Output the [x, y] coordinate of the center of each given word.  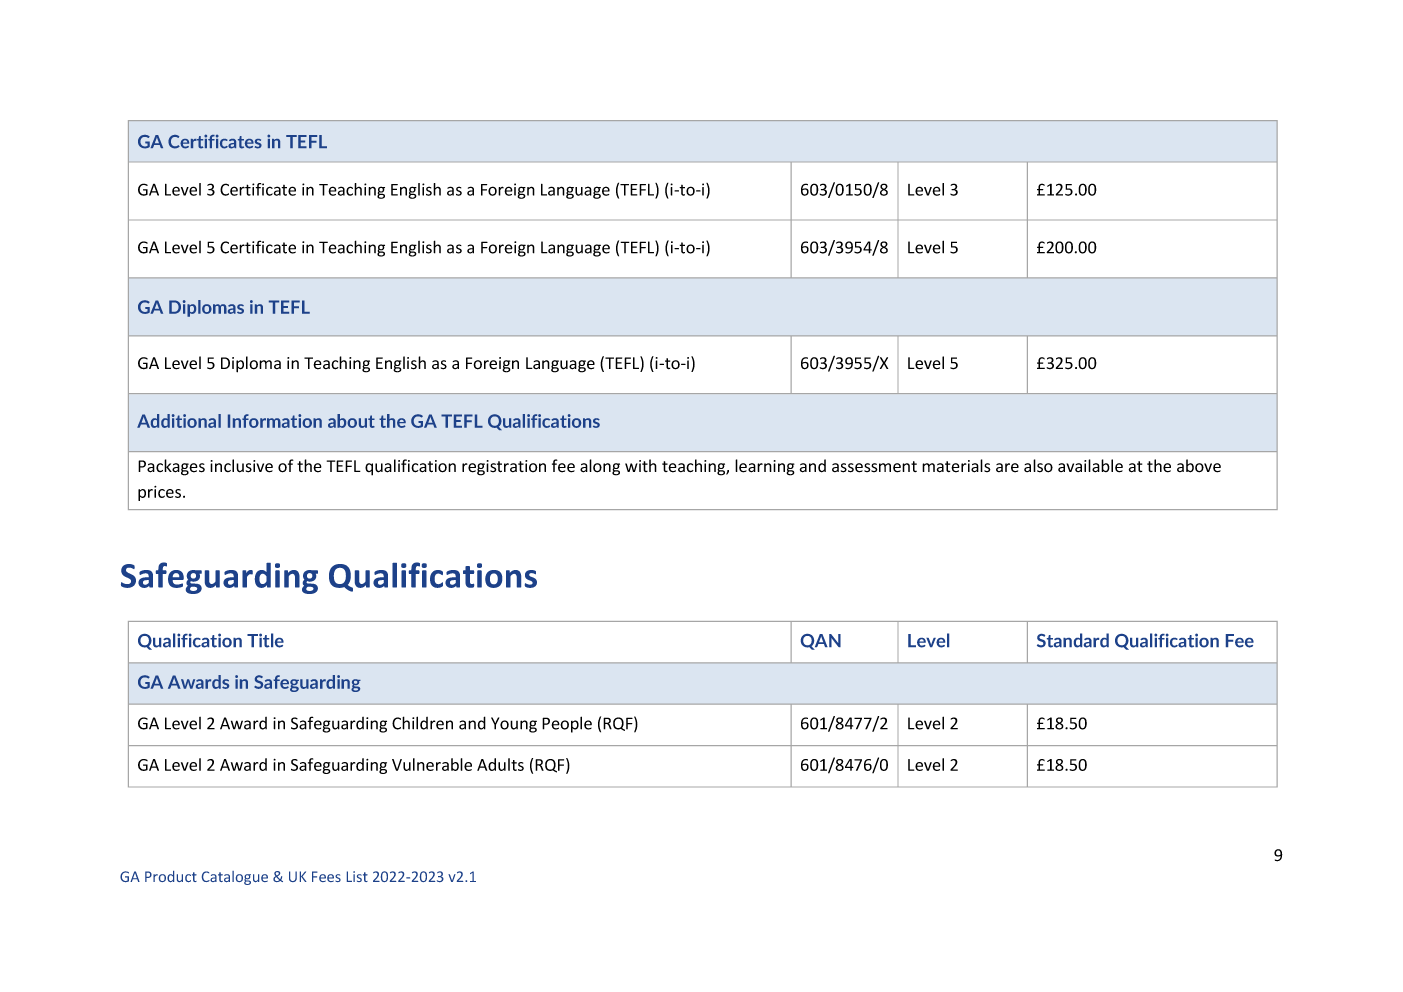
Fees [326, 876]
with [641, 465]
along [600, 467]
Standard [1073, 640]
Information [275, 421]
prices [161, 493]
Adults [500, 764]
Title [265, 640]
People [567, 724]
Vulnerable [432, 764]
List [357, 876]
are [1007, 468]
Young [514, 725]
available [1090, 466]
